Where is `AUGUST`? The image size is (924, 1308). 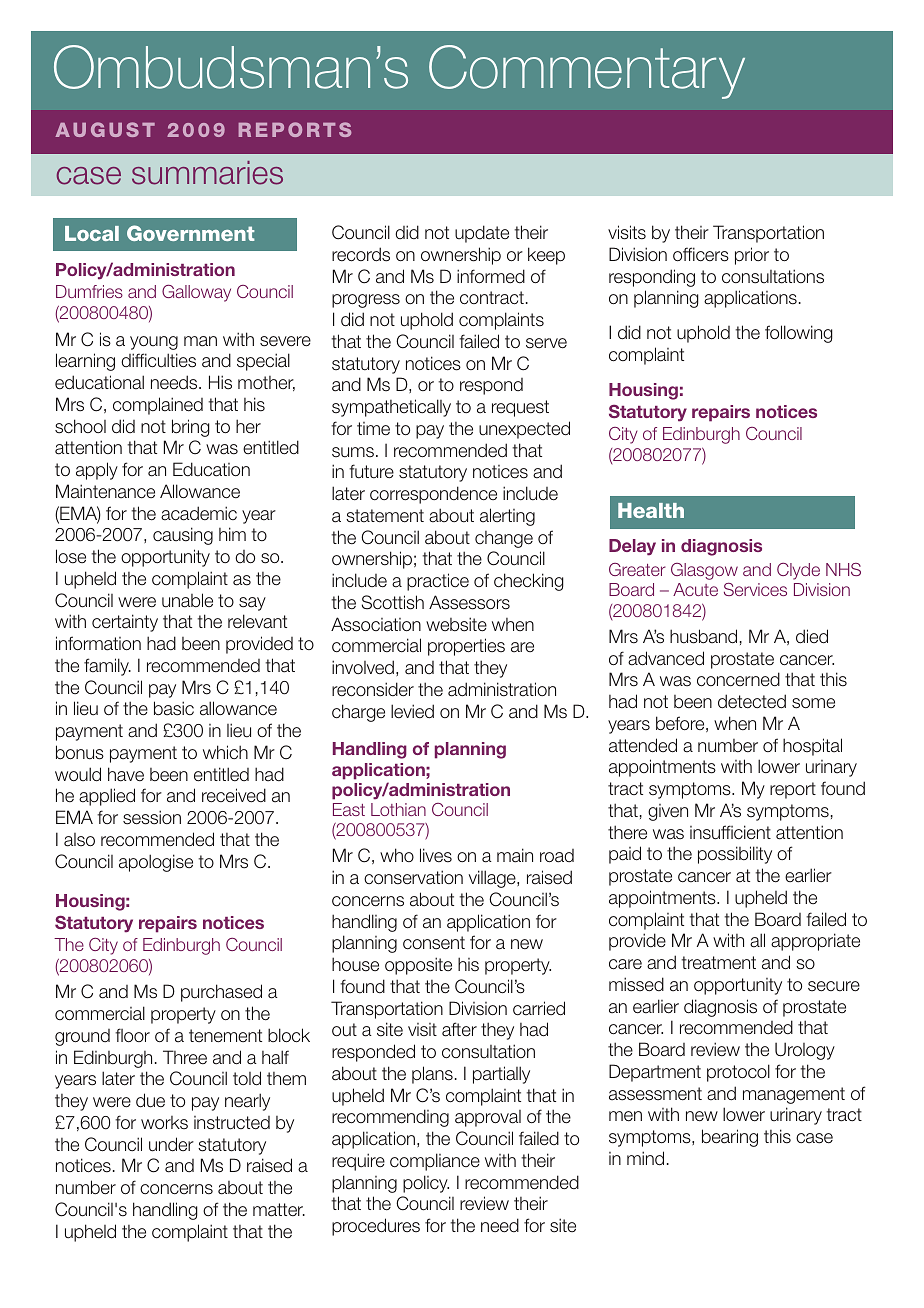 AUGUST is located at coordinates (105, 129).
